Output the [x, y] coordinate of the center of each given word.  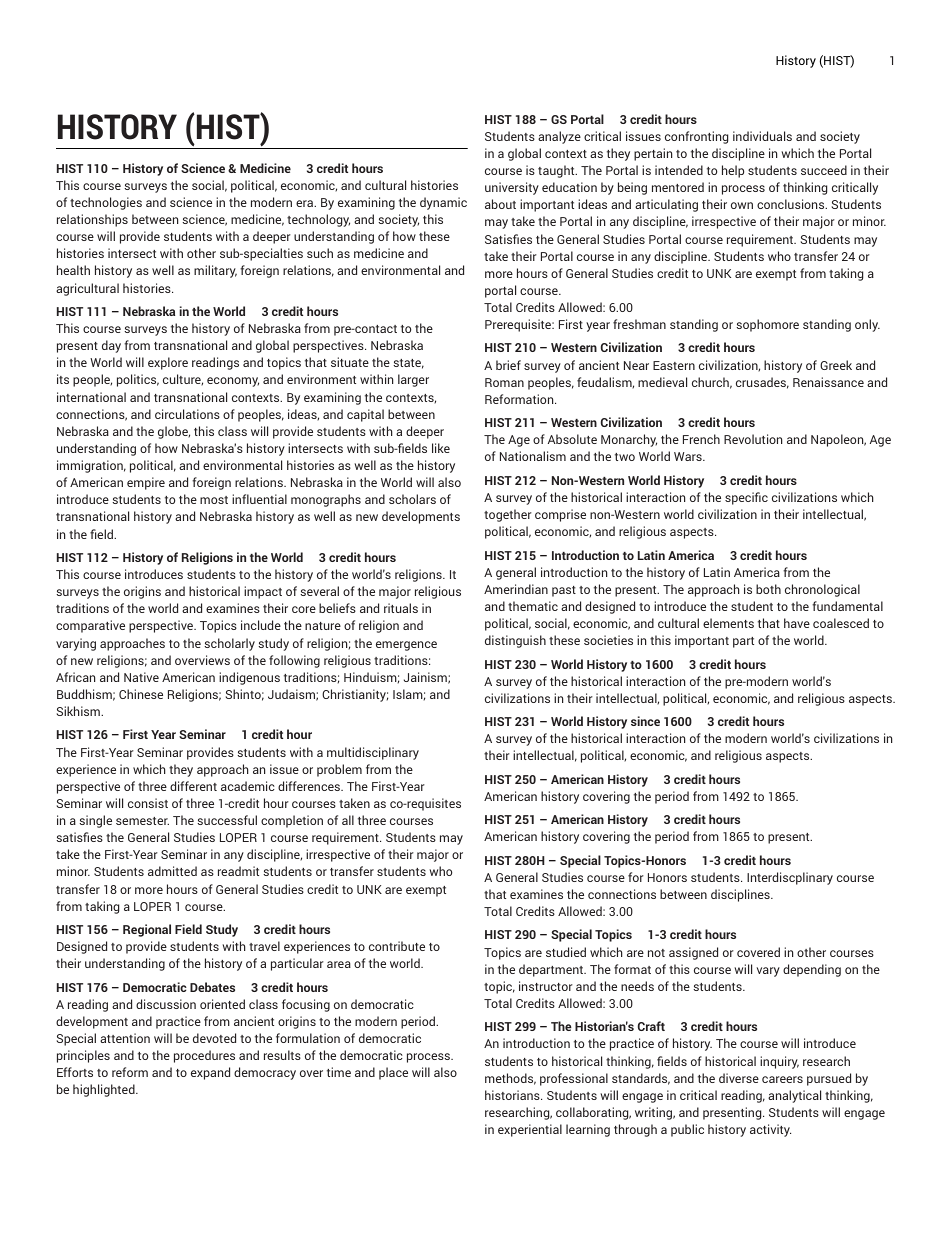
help [733, 171]
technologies [106, 203]
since [645, 721]
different [193, 786]
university [512, 188]
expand [210, 1073]
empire [146, 483]
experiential [530, 1130]
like [441, 448]
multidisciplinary [373, 753]
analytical [794, 1096]
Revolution [753, 439]
